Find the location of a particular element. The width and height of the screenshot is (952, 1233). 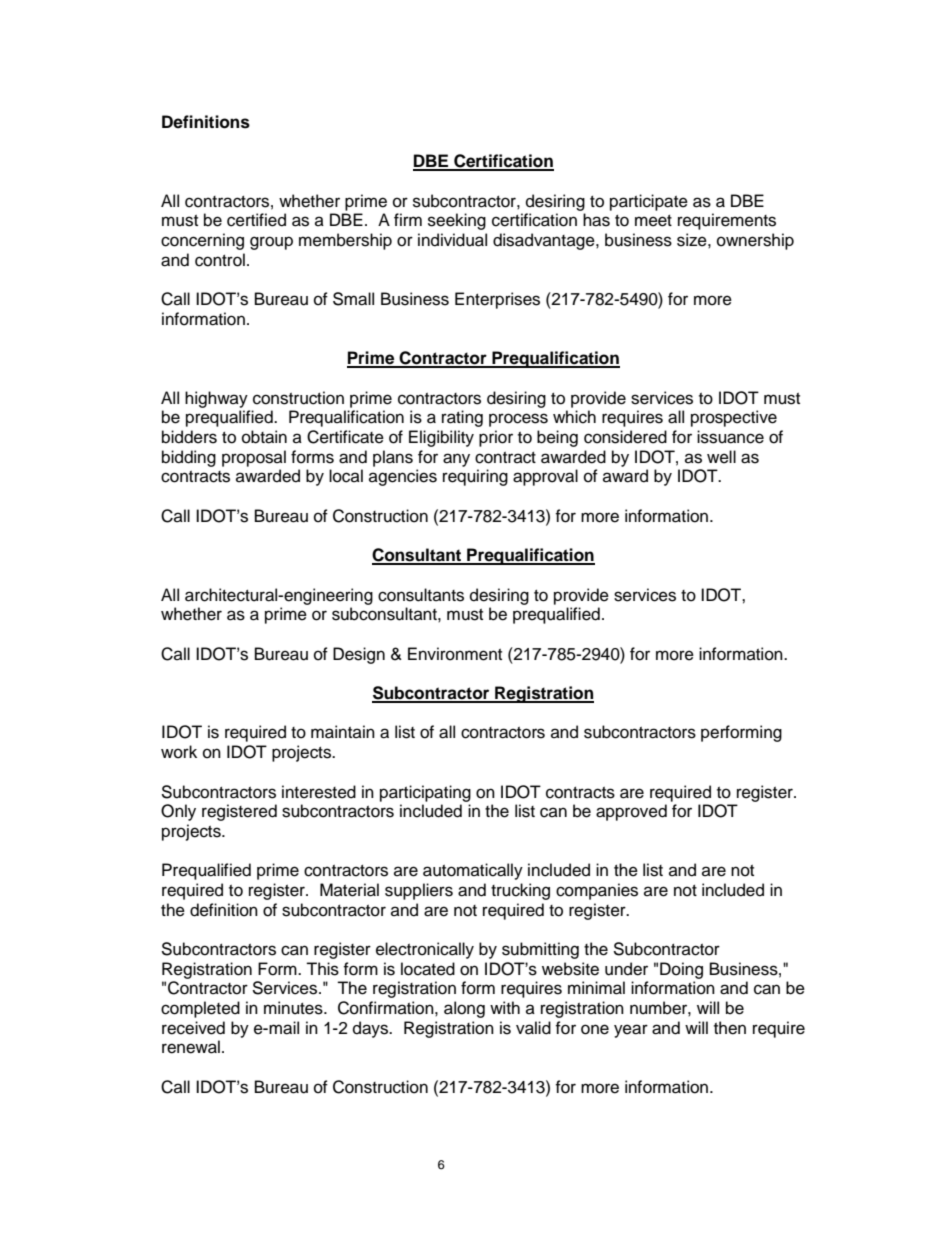

well is located at coordinates (721, 457).
